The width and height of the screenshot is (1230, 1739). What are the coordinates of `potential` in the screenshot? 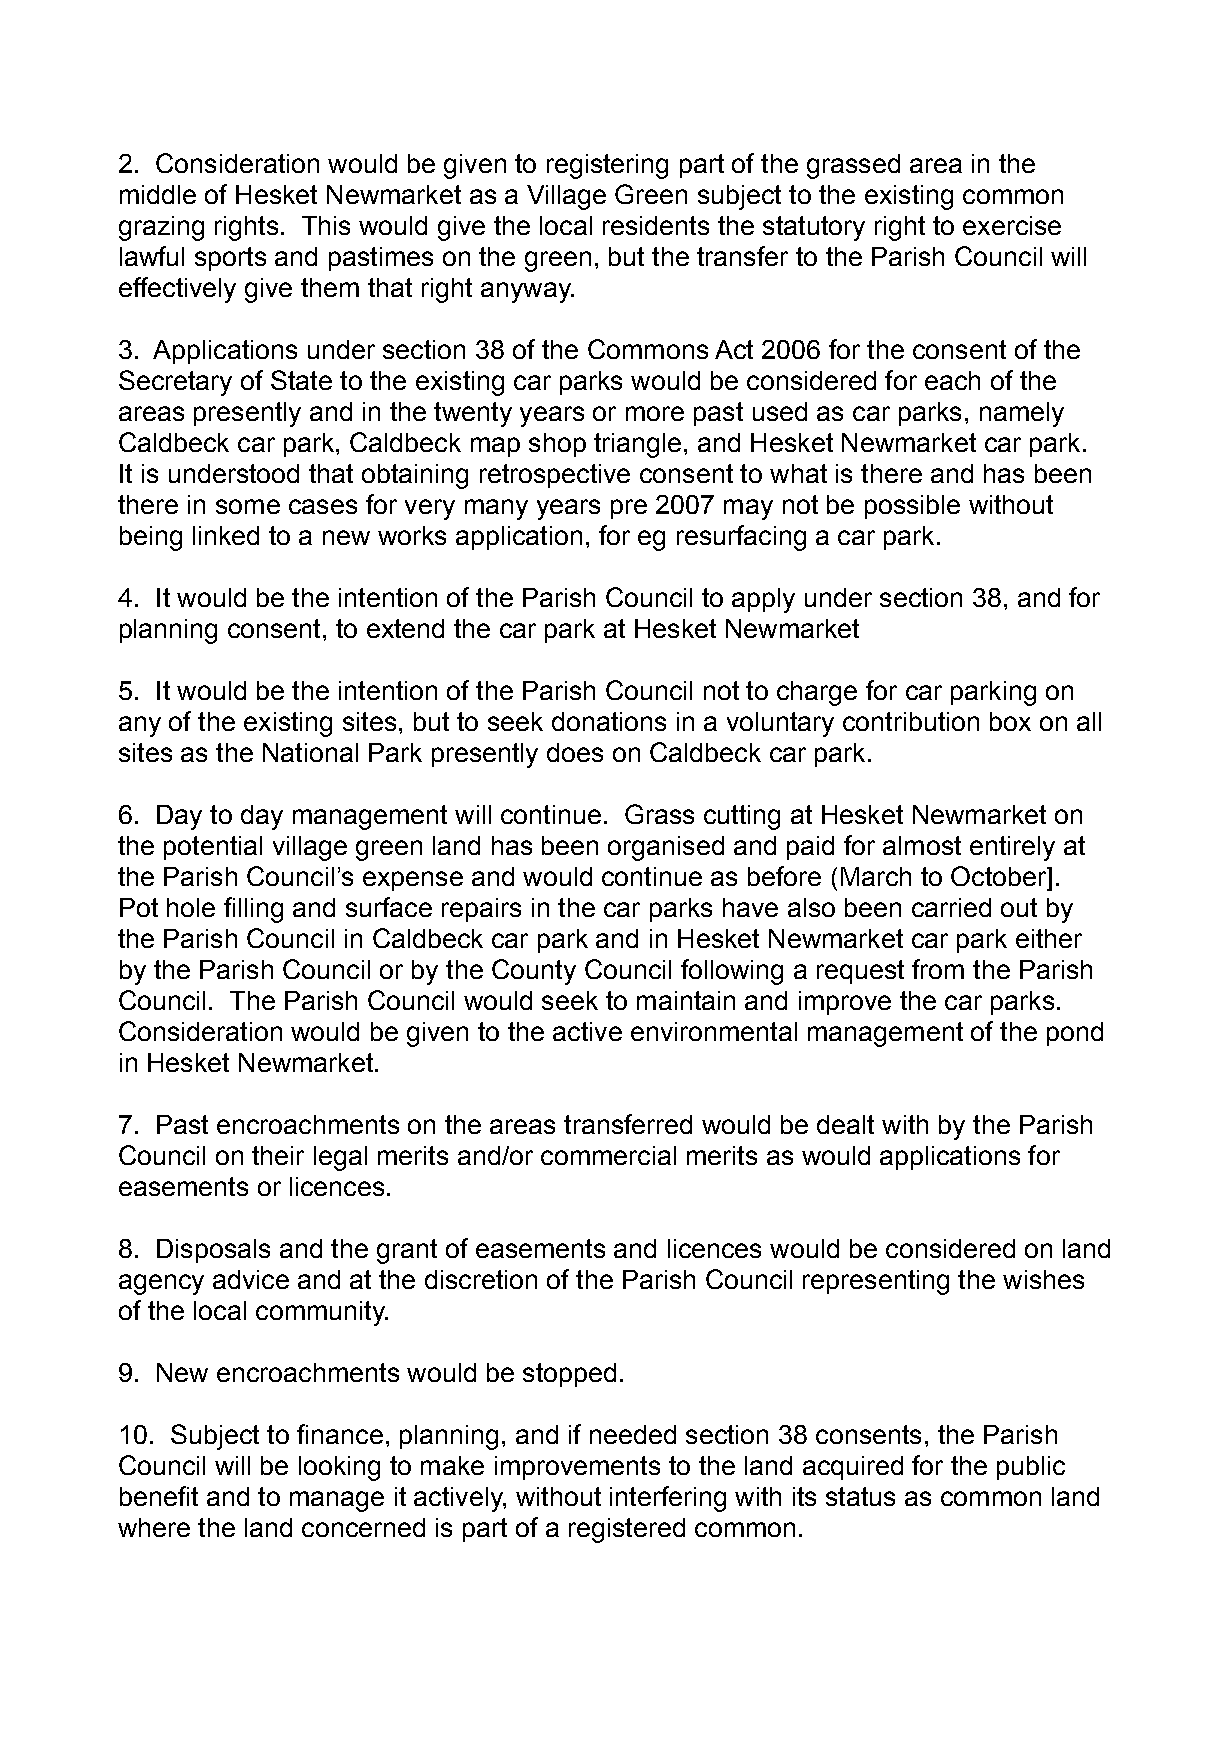 It's located at (213, 848).
